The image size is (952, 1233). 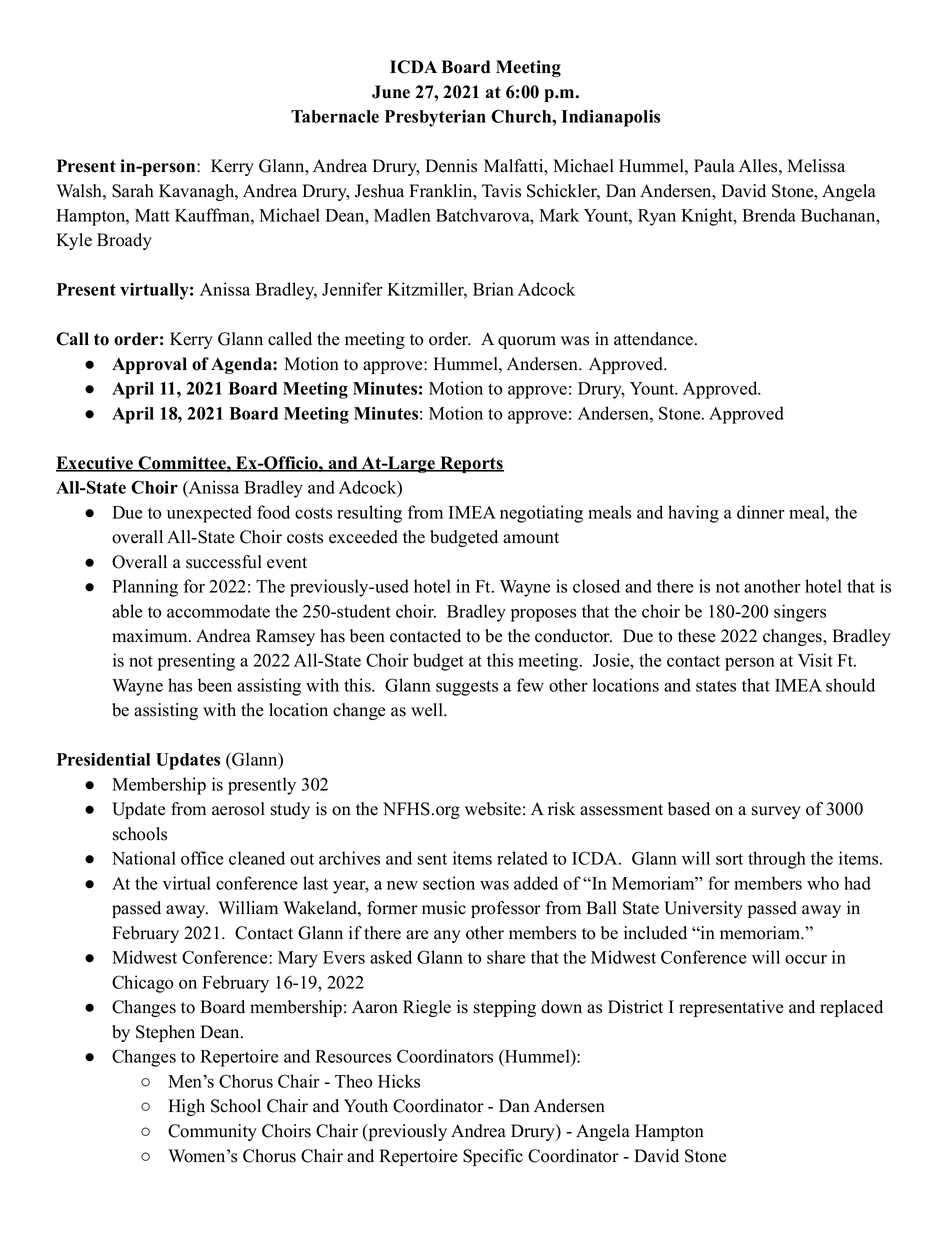 I want to click on Sarah, so click(x=133, y=191).
